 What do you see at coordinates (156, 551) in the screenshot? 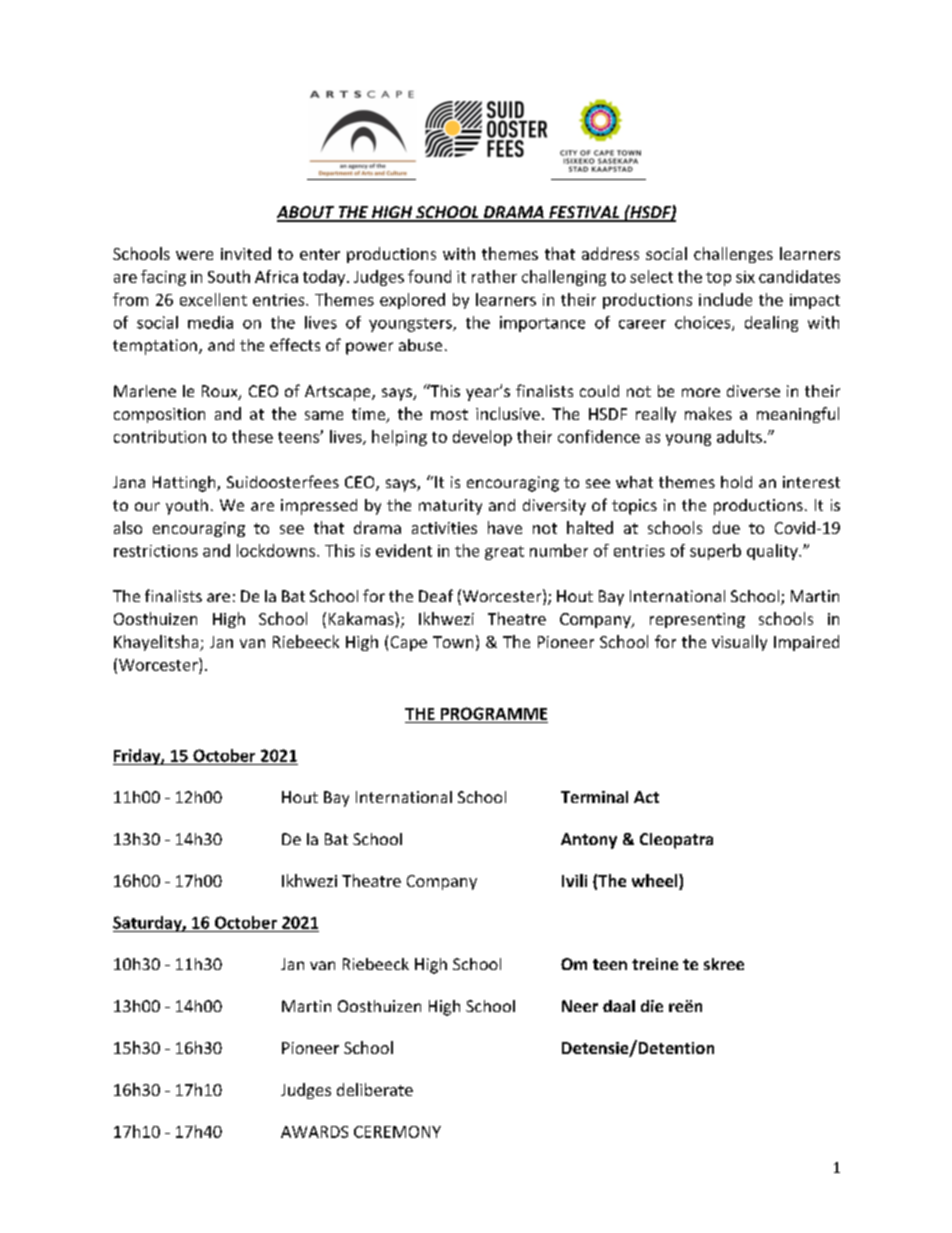
I see `restrictions` at bounding box center [156, 551].
